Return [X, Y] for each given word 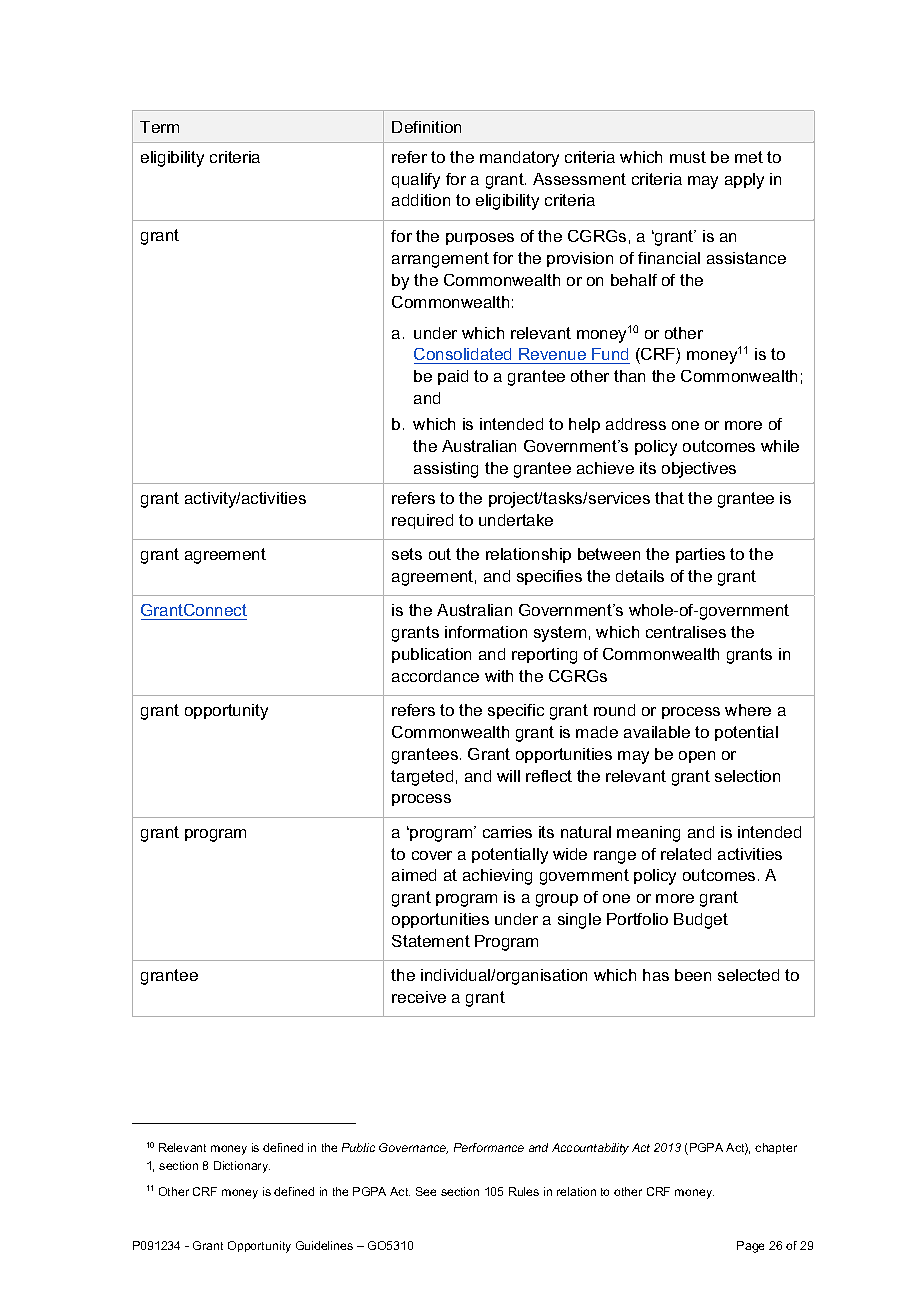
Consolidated [464, 356]
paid [453, 377]
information [486, 632]
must [688, 157]
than [629, 376]
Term [159, 127]
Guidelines [324, 1245]
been [693, 975]
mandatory [519, 159]
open [697, 757]
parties [700, 555]
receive [419, 997]
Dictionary [242, 1167]
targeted [422, 778]
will [508, 776]
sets [407, 554]
